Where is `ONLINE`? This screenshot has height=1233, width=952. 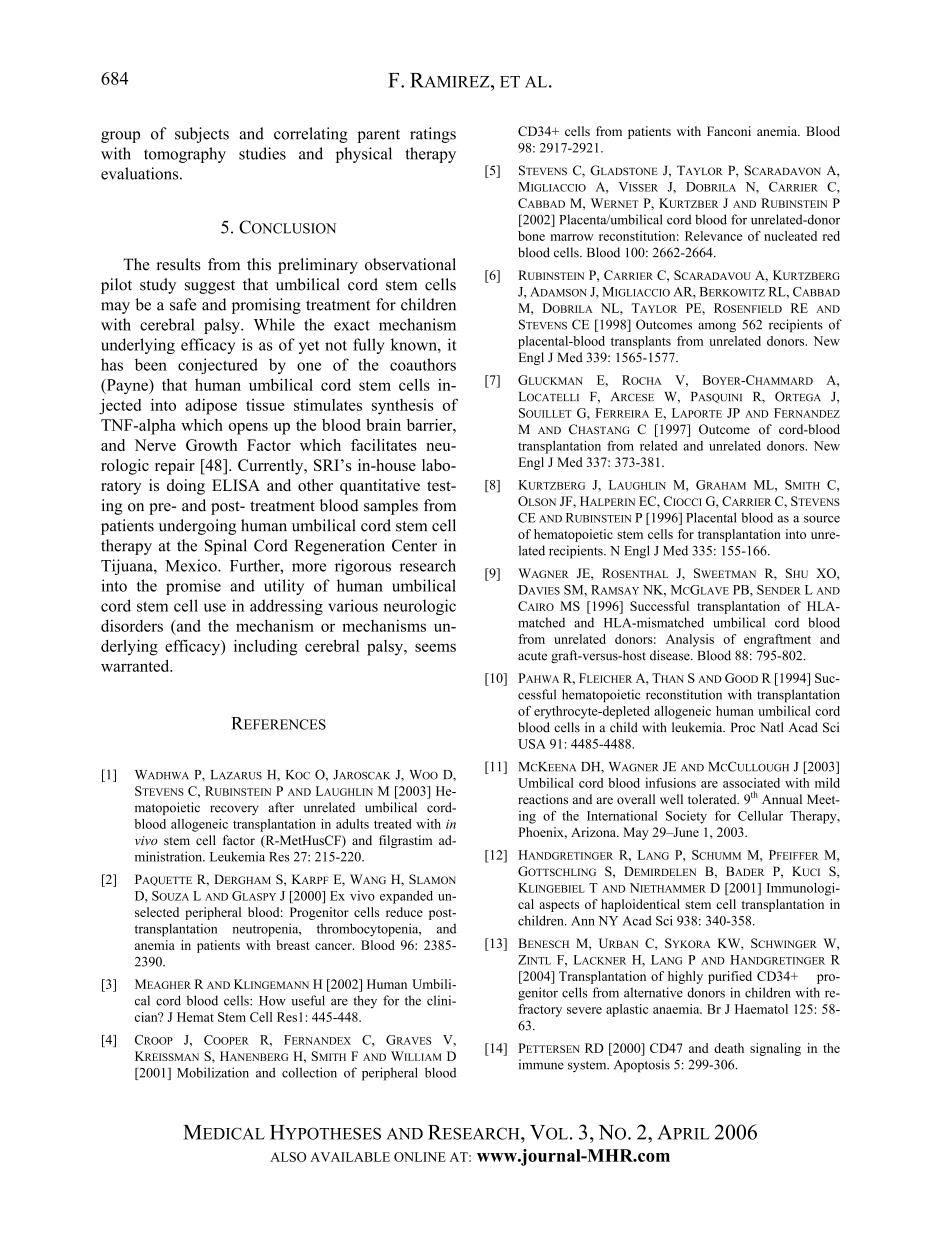 ONLINE is located at coordinates (420, 1157).
